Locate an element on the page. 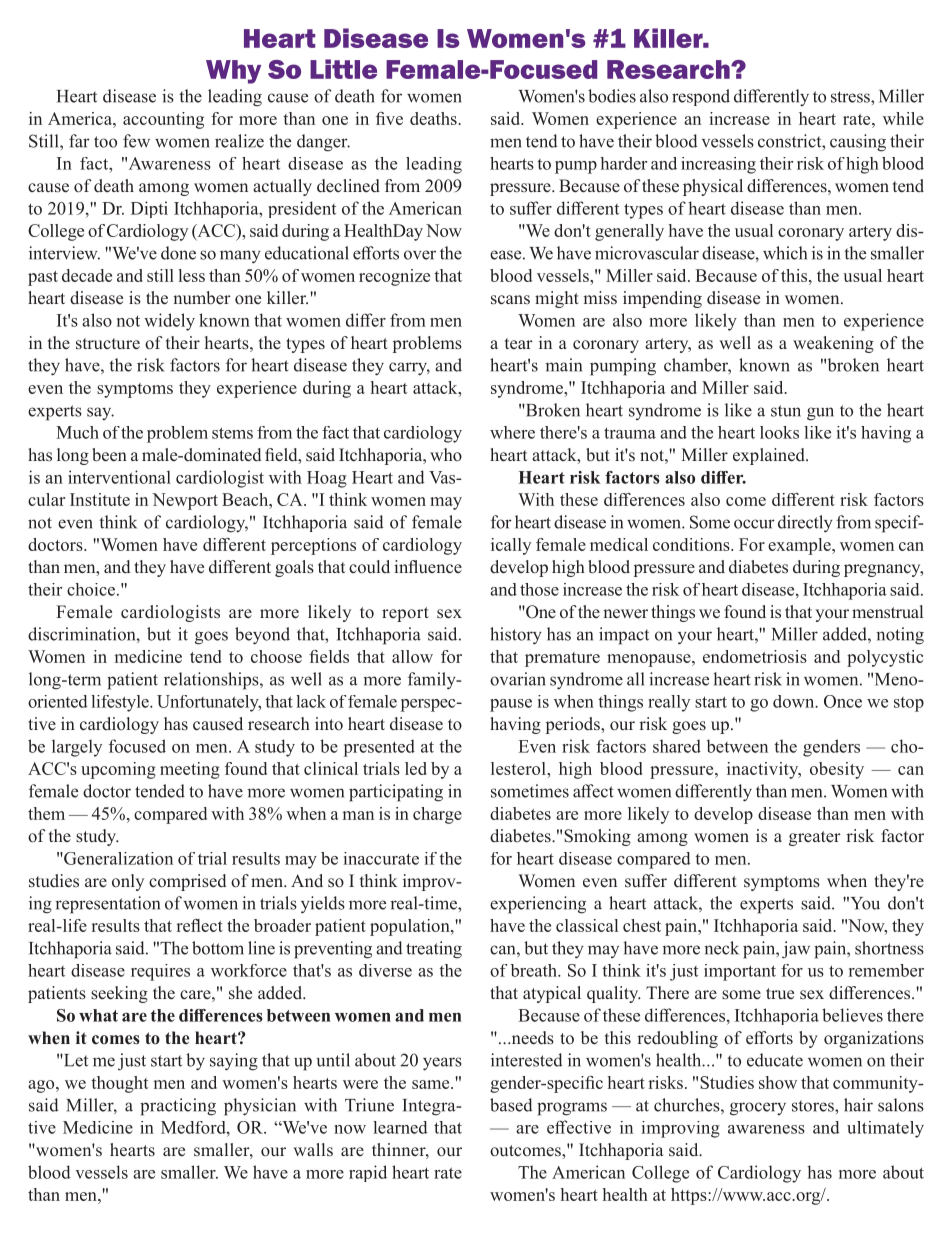 The width and height of the document is (952, 1233). learned is located at coordinates (400, 1127).
